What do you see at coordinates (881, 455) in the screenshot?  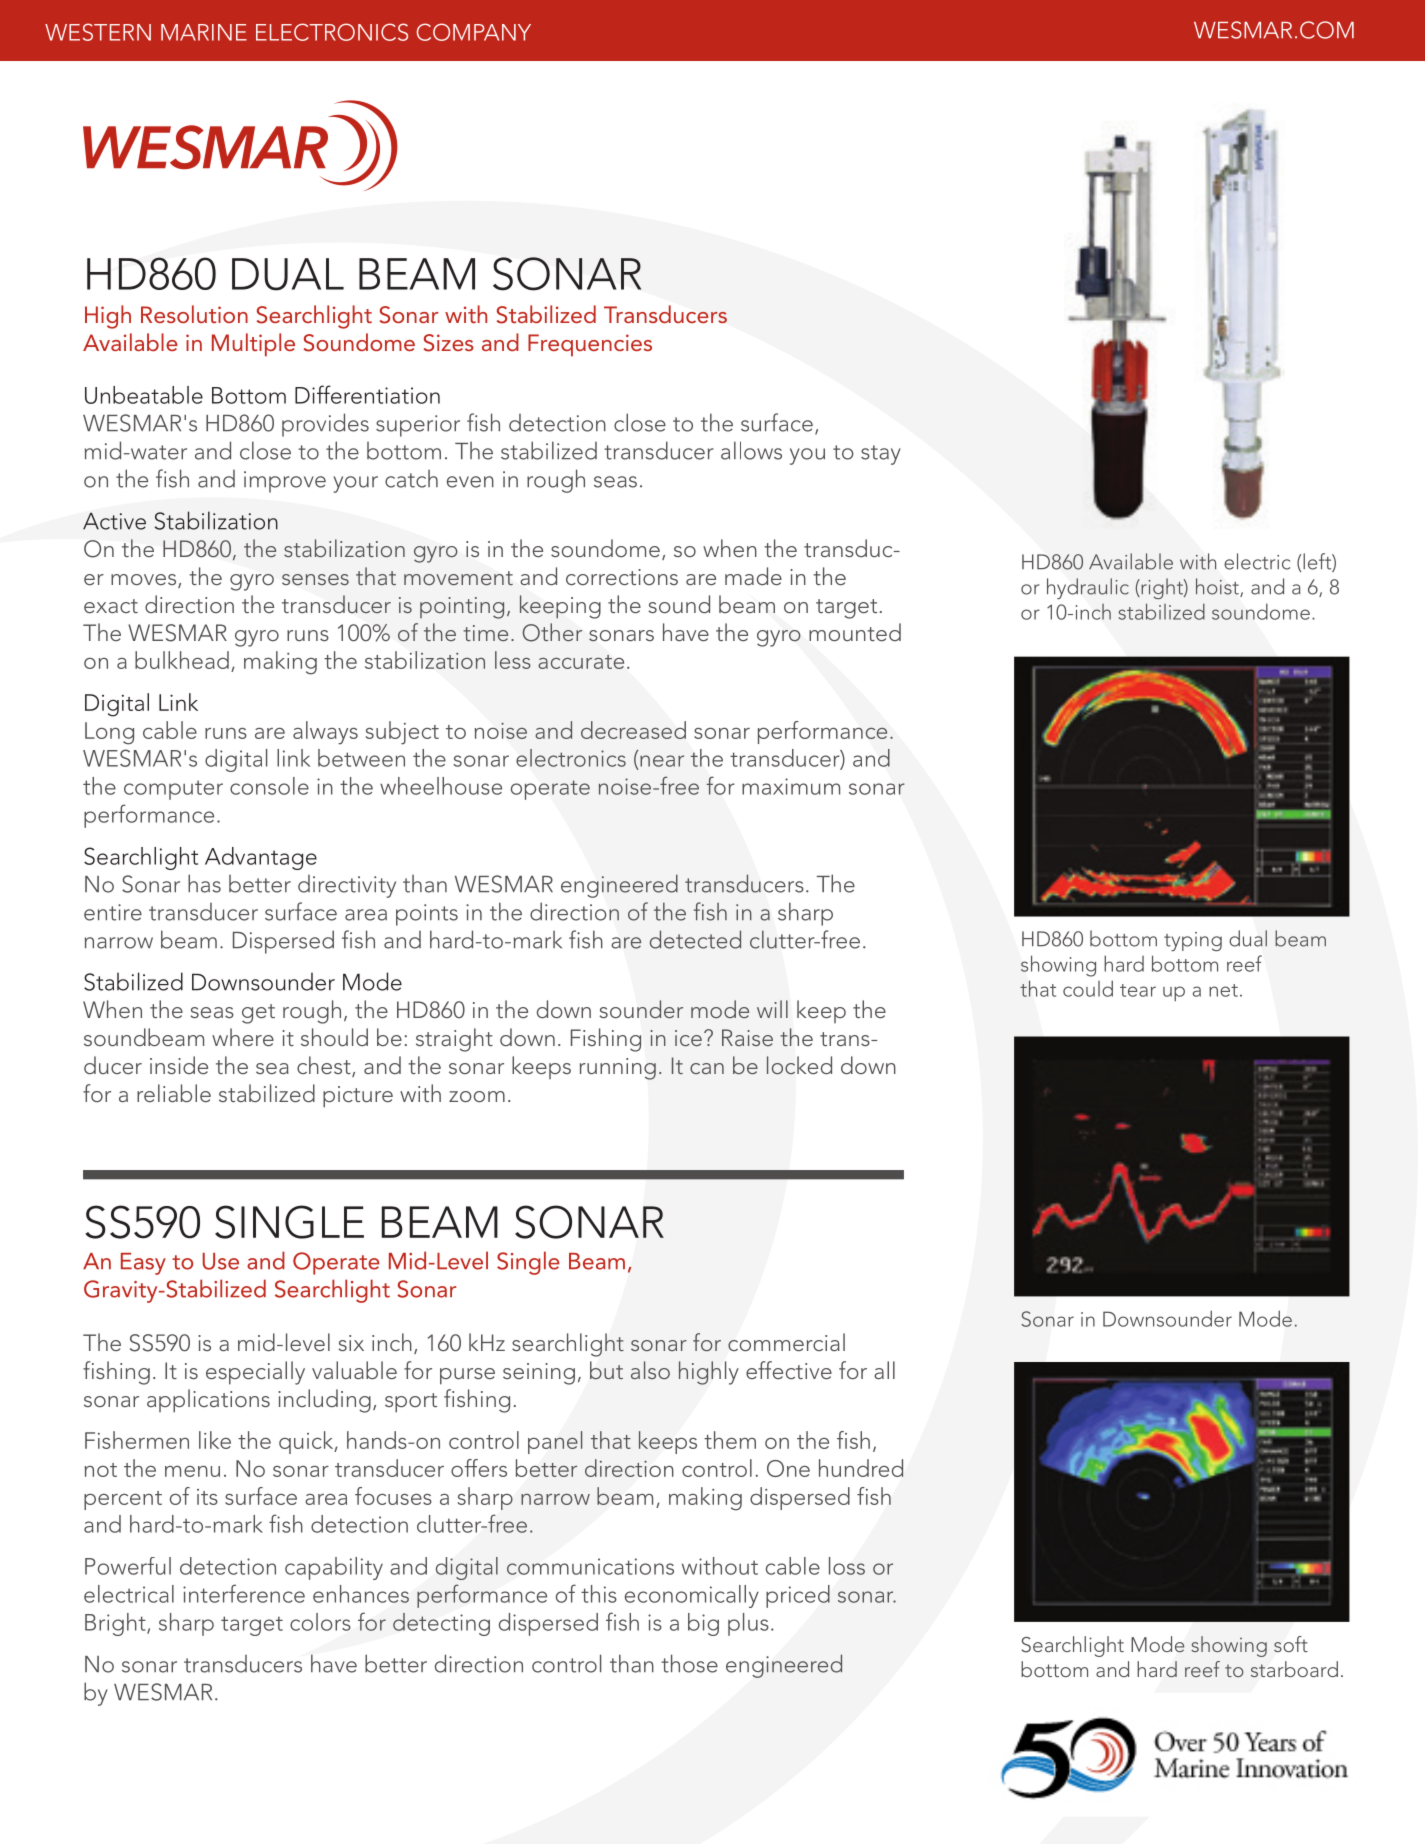 I see `stay` at bounding box center [881, 455].
